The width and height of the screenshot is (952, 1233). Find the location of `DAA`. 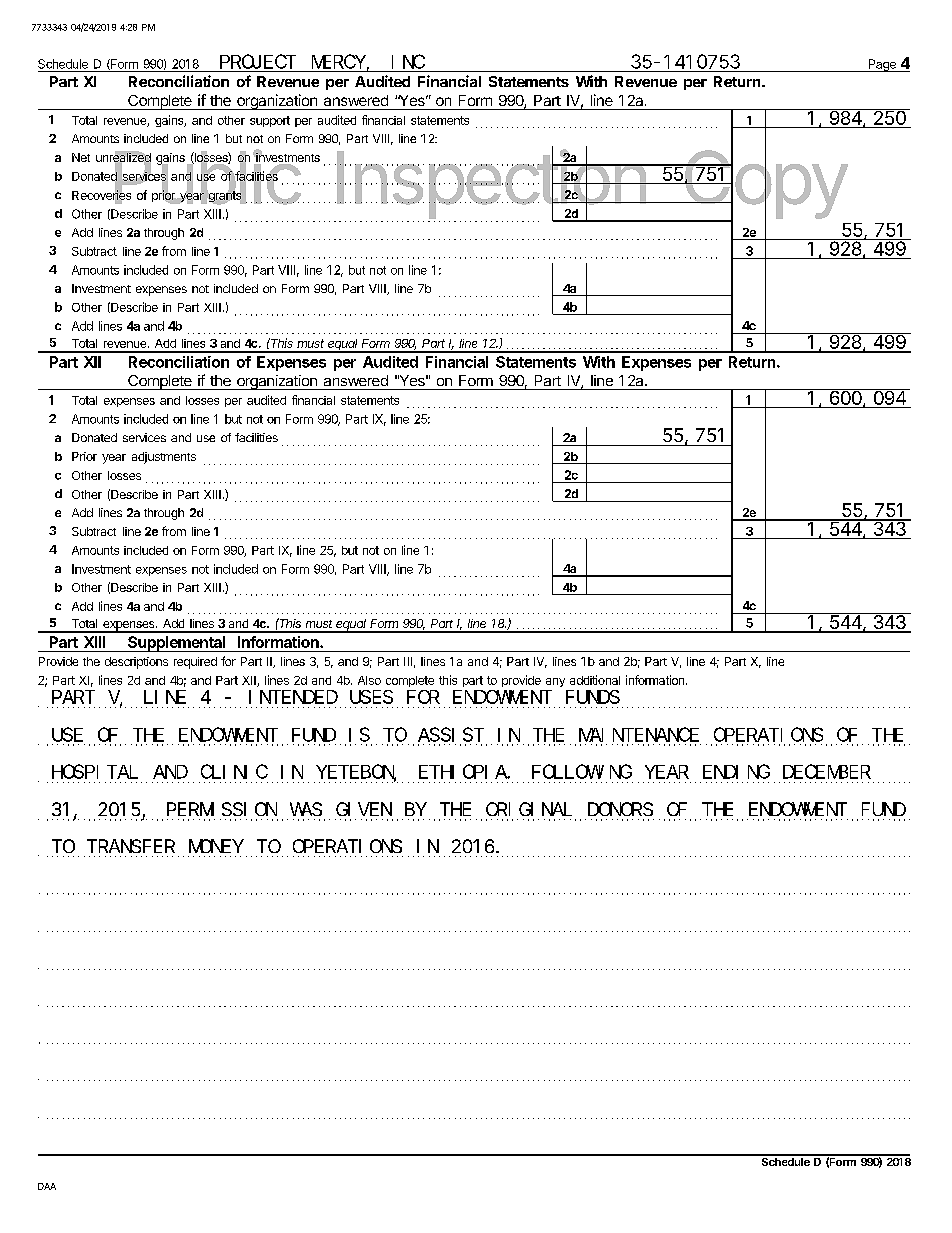

DAA is located at coordinates (47, 1186).
